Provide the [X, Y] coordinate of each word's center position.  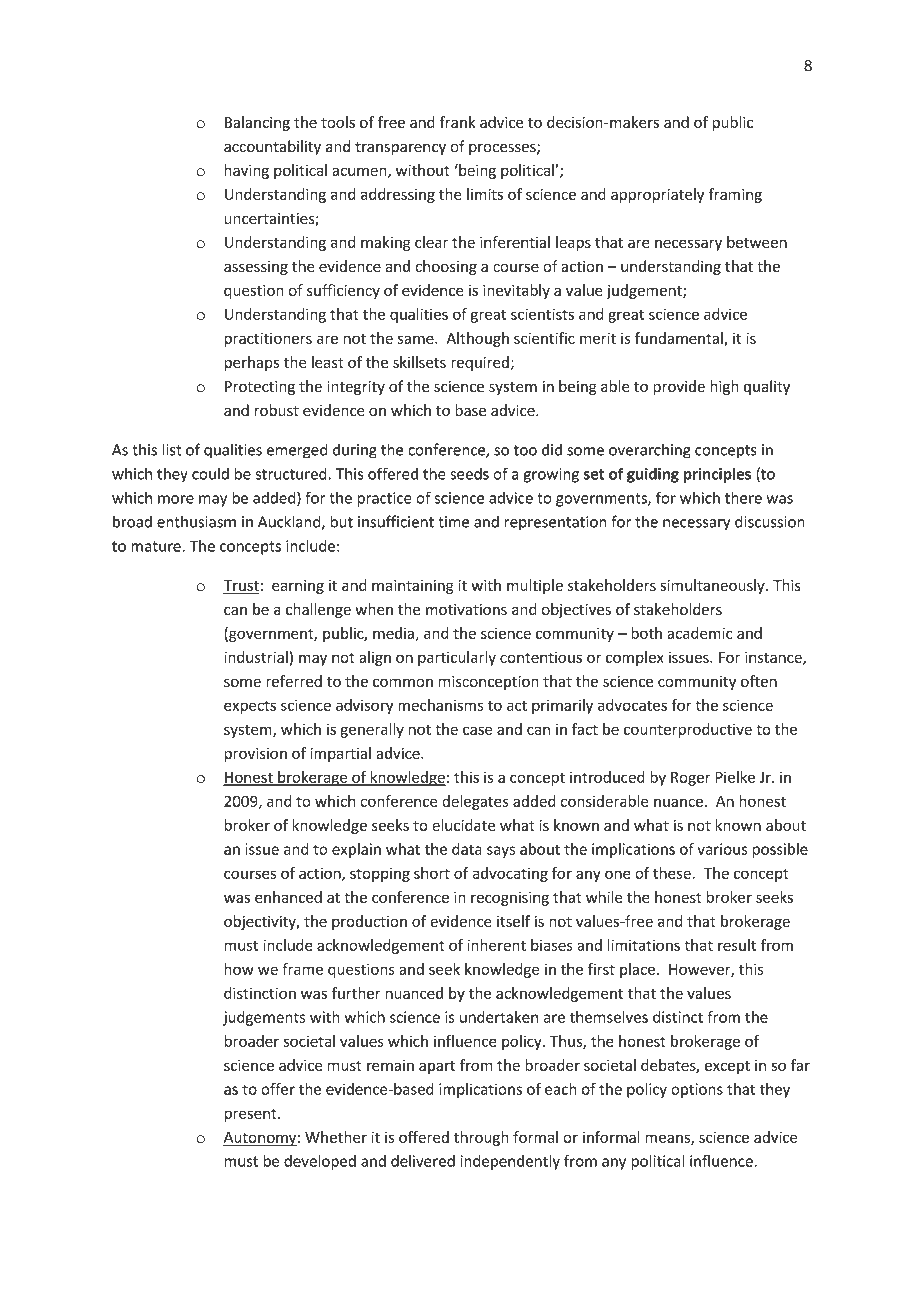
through [481, 1138]
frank [457, 122]
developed [320, 1162]
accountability [272, 147]
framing [735, 195]
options [697, 1090]
